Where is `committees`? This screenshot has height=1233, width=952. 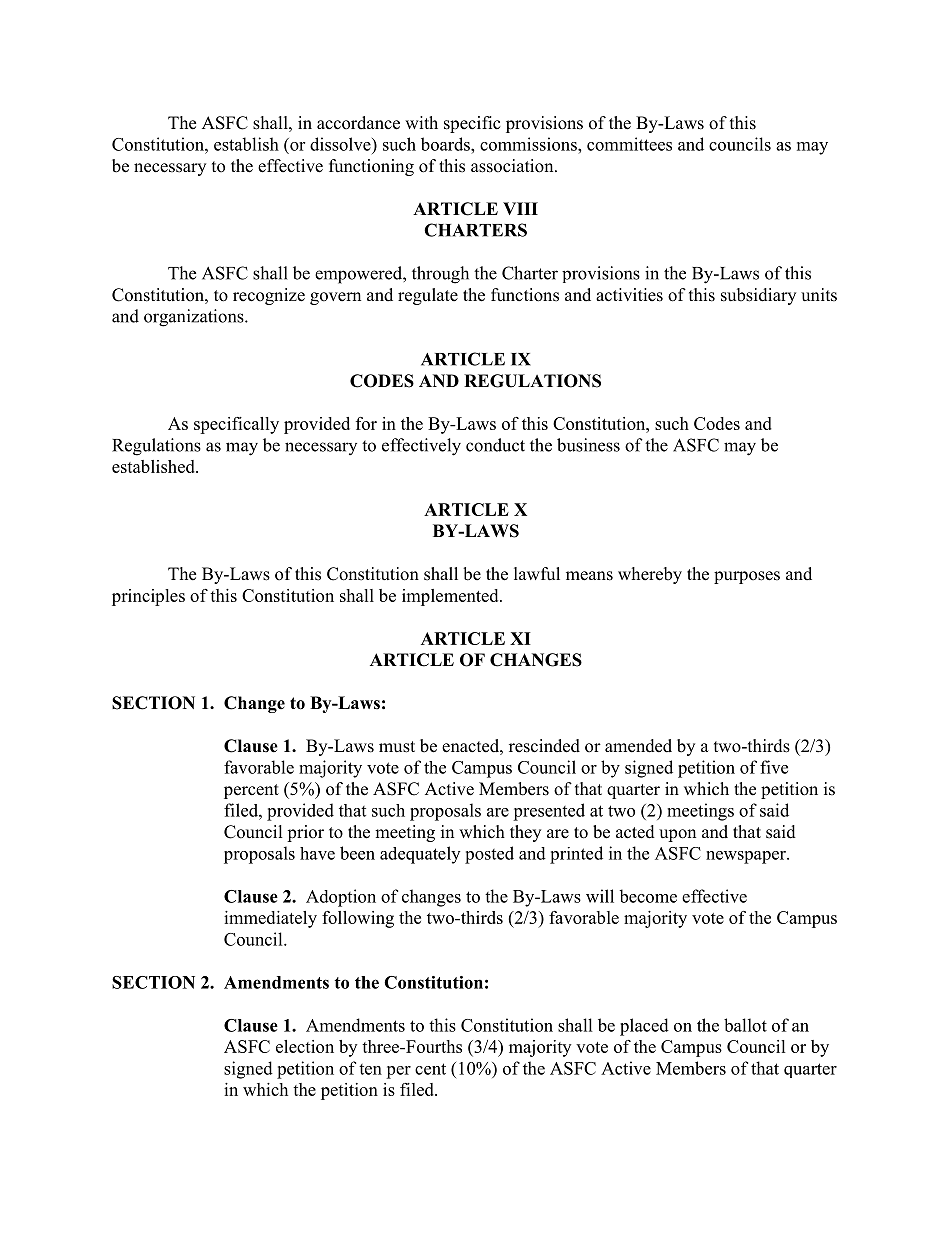 committees is located at coordinates (629, 144).
